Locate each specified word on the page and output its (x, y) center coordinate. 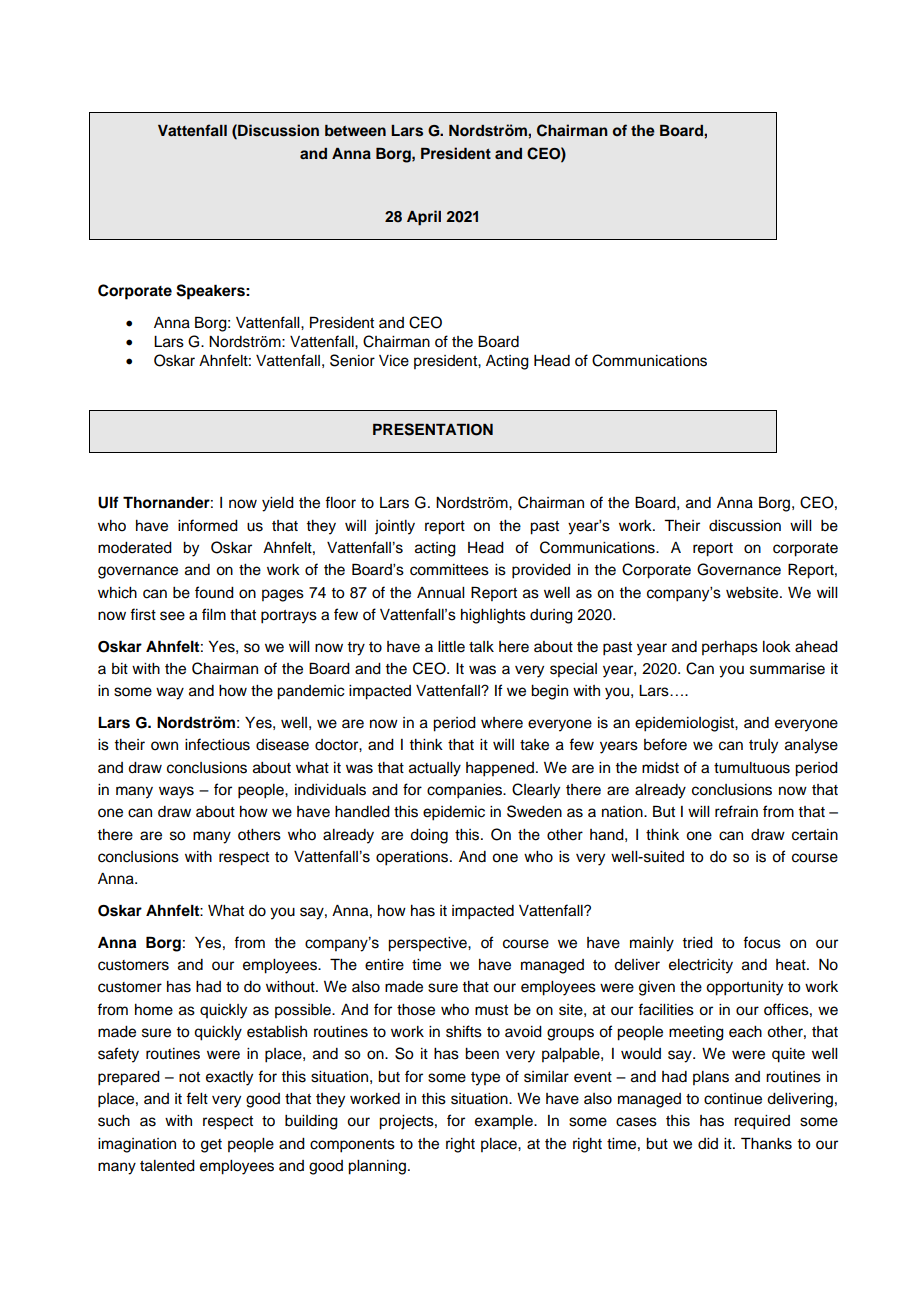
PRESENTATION (433, 429)
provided (541, 571)
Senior (352, 360)
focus (762, 942)
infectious (217, 744)
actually (435, 769)
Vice (394, 361)
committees (449, 570)
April (424, 218)
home (154, 1010)
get (211, 1146)
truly (763, 746)
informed (208, 525)
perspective (428, 944)
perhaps (730, 648)
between (355, 130)
